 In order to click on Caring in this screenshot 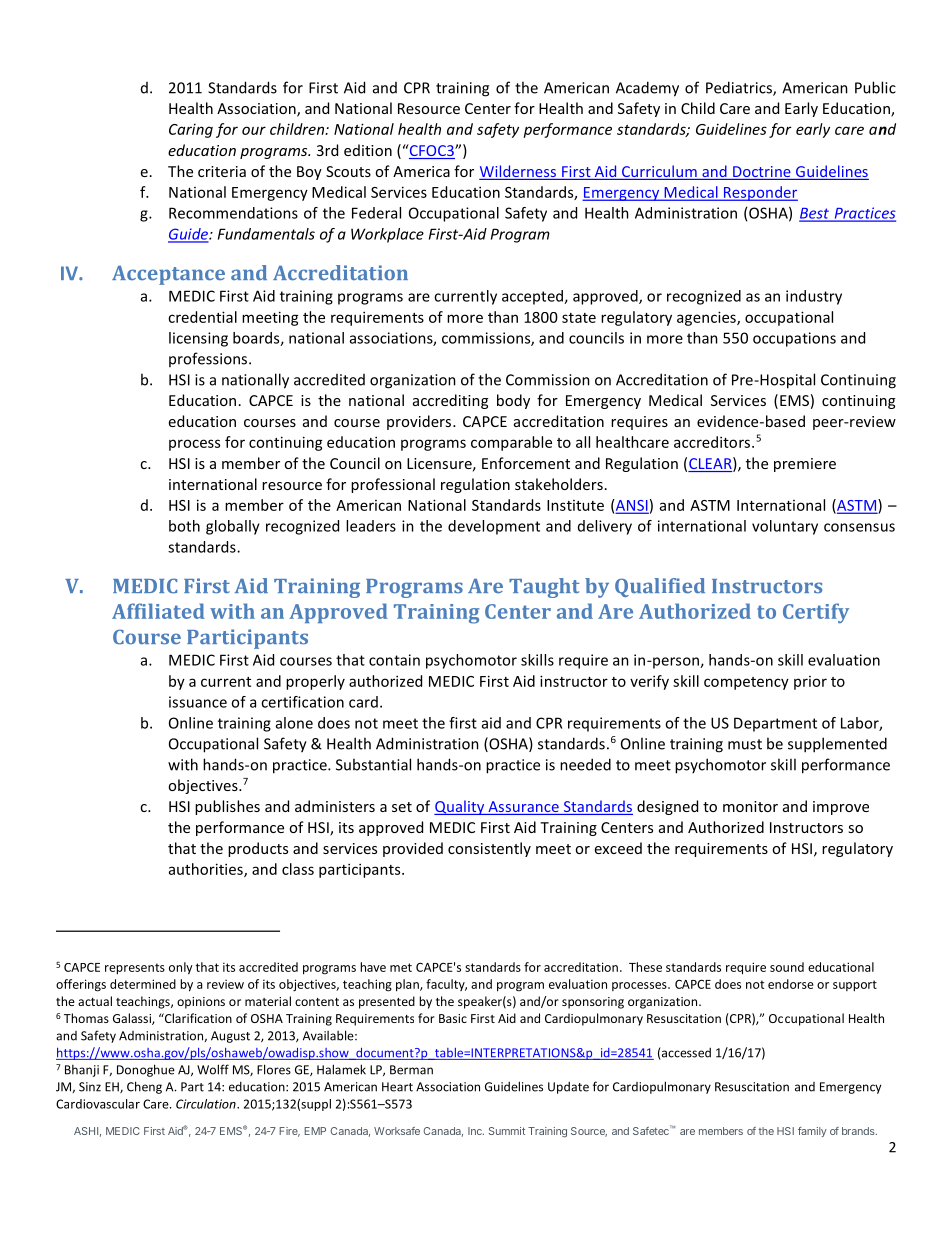, I will do `click(191, 131)`.
